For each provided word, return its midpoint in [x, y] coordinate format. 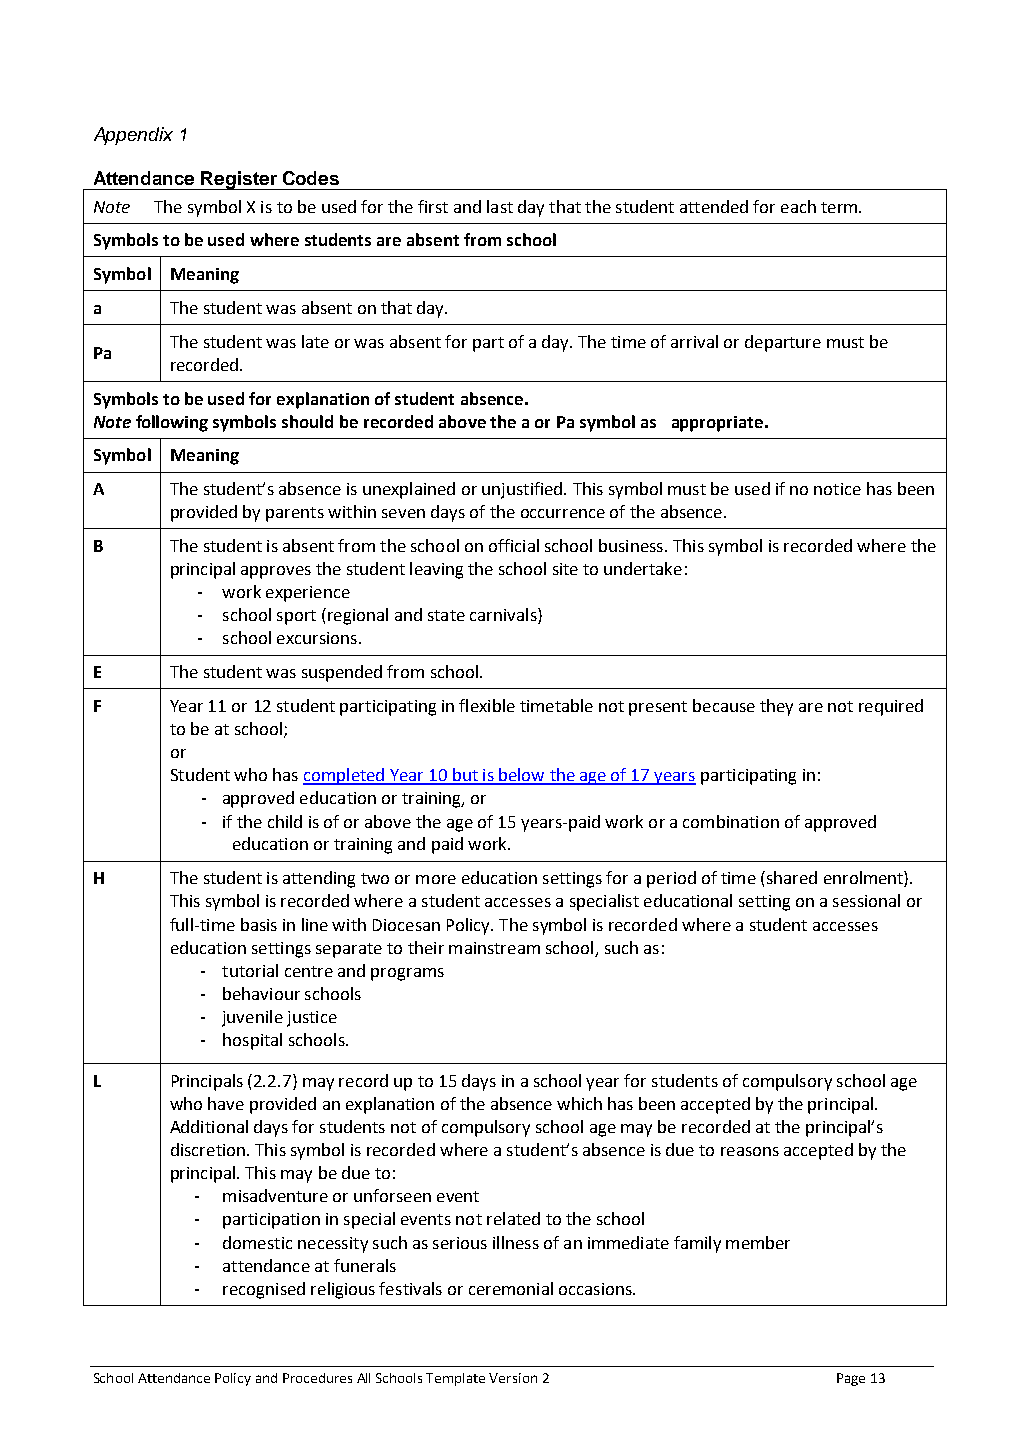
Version [513, 1378]
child [285, 821]
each [798, 206]
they [776, 707]
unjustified [523, 490]
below [522, 776]
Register [239, 180]
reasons [750, 1151]
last [500, 206]
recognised [264, 1290]
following [172, 423]
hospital [252, 1041]
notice [837, 489]
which [579, 1103]
